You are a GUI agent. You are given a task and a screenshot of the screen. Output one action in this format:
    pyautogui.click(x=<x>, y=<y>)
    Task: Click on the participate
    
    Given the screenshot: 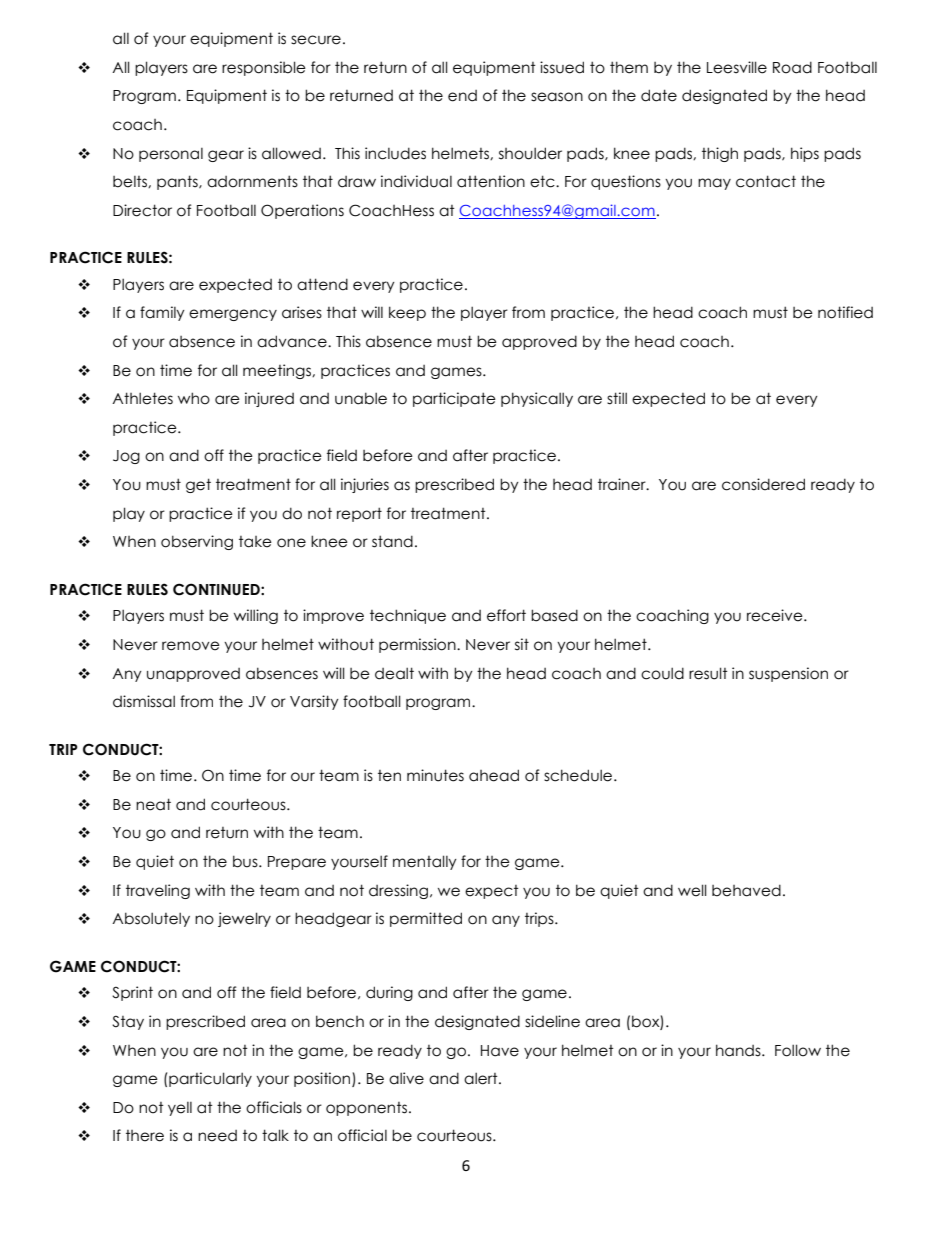 What is the action you would take?
    pyautogui.click(x=454, y=399)
